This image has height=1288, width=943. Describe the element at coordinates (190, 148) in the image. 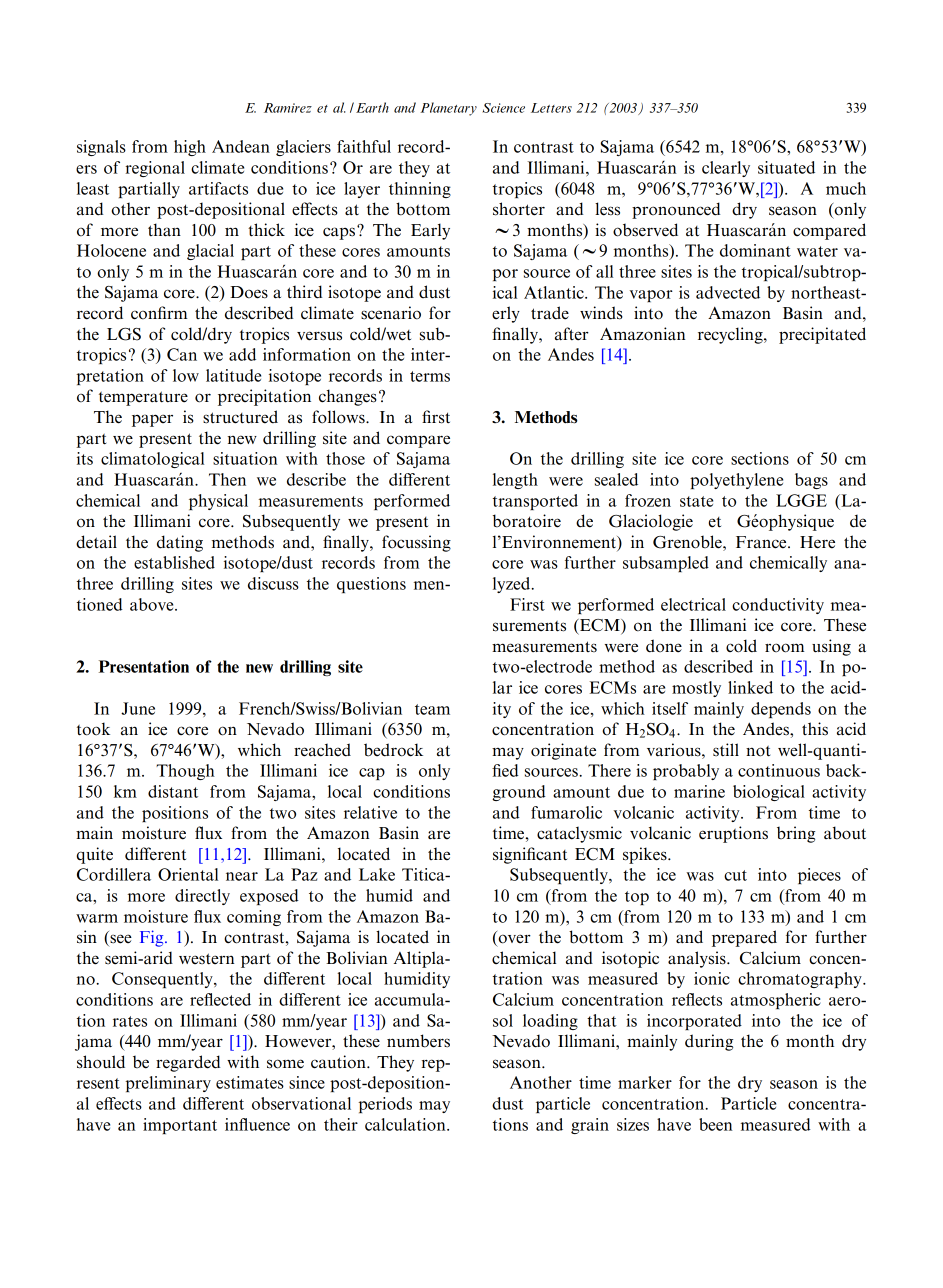

I see `high` at that location.
